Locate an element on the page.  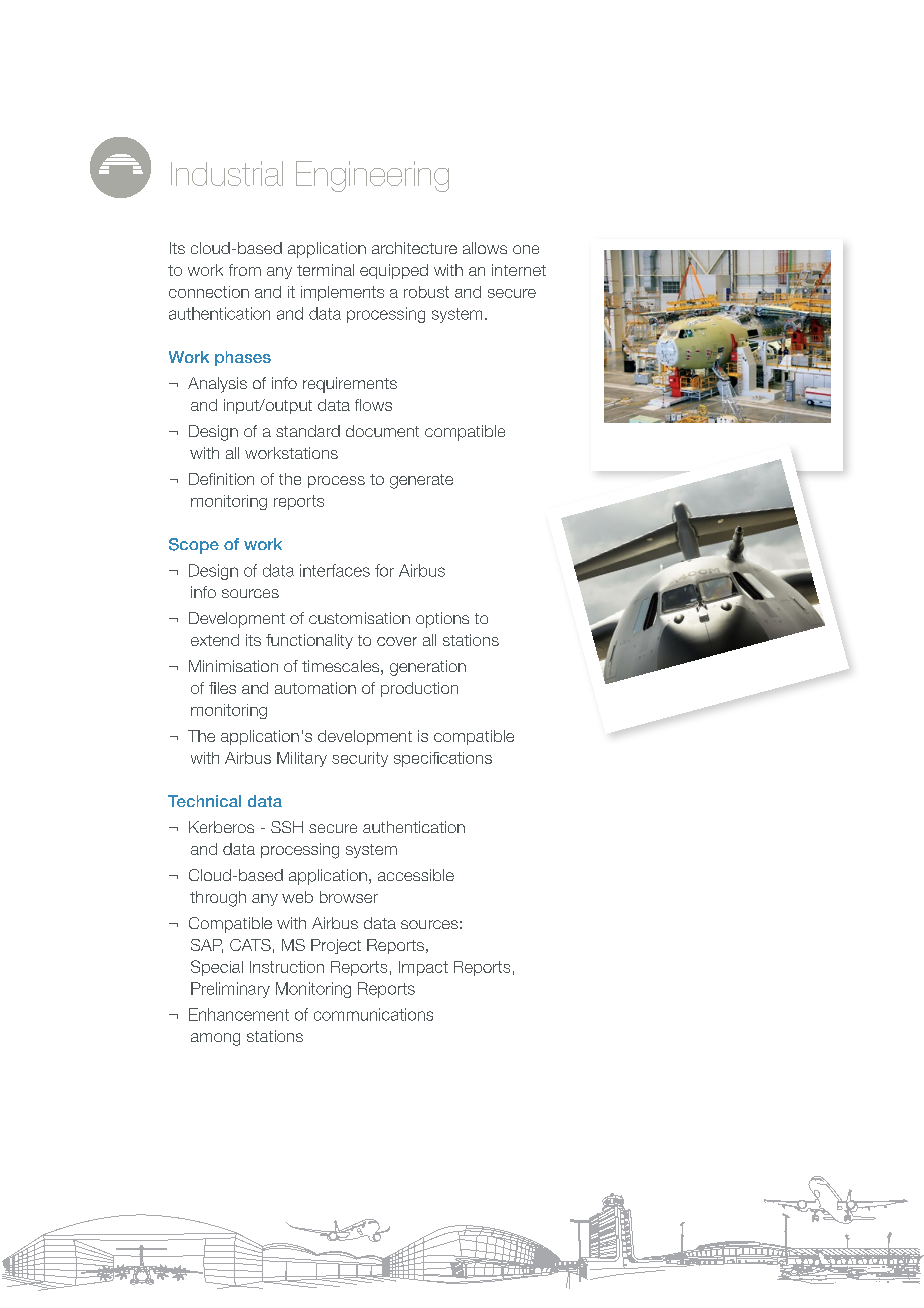
extend is located at coordinates (215, 640).
